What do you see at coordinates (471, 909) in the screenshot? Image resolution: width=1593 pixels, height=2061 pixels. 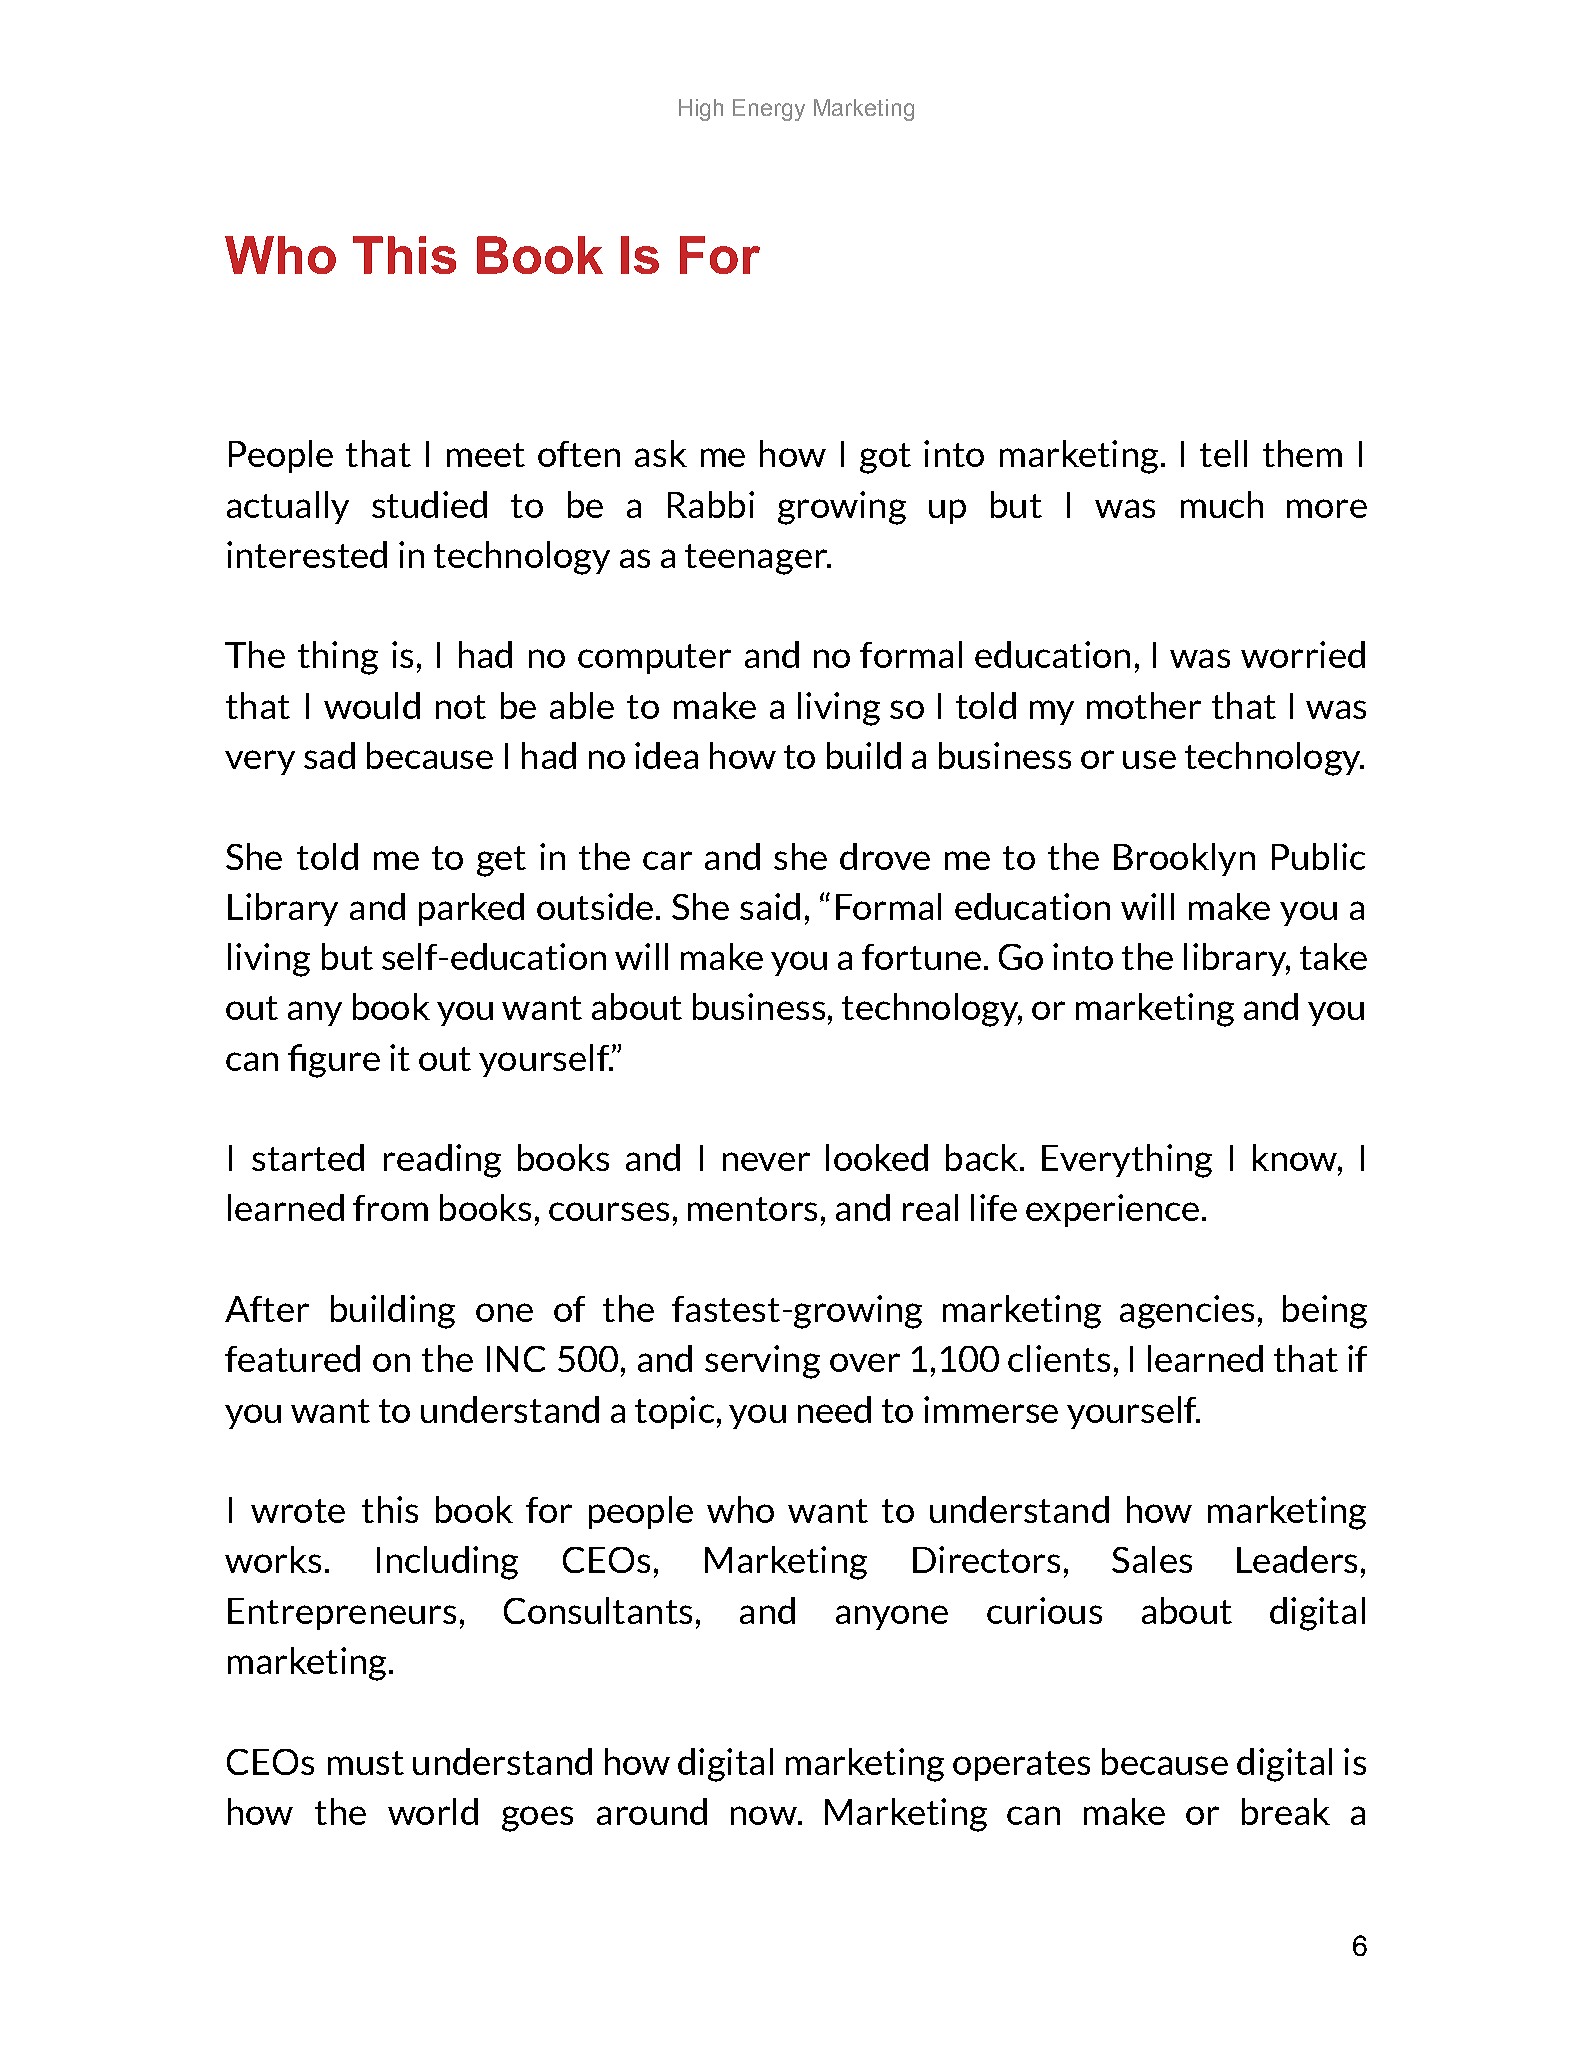 I see `parked` at bounding box center [471, 909].
